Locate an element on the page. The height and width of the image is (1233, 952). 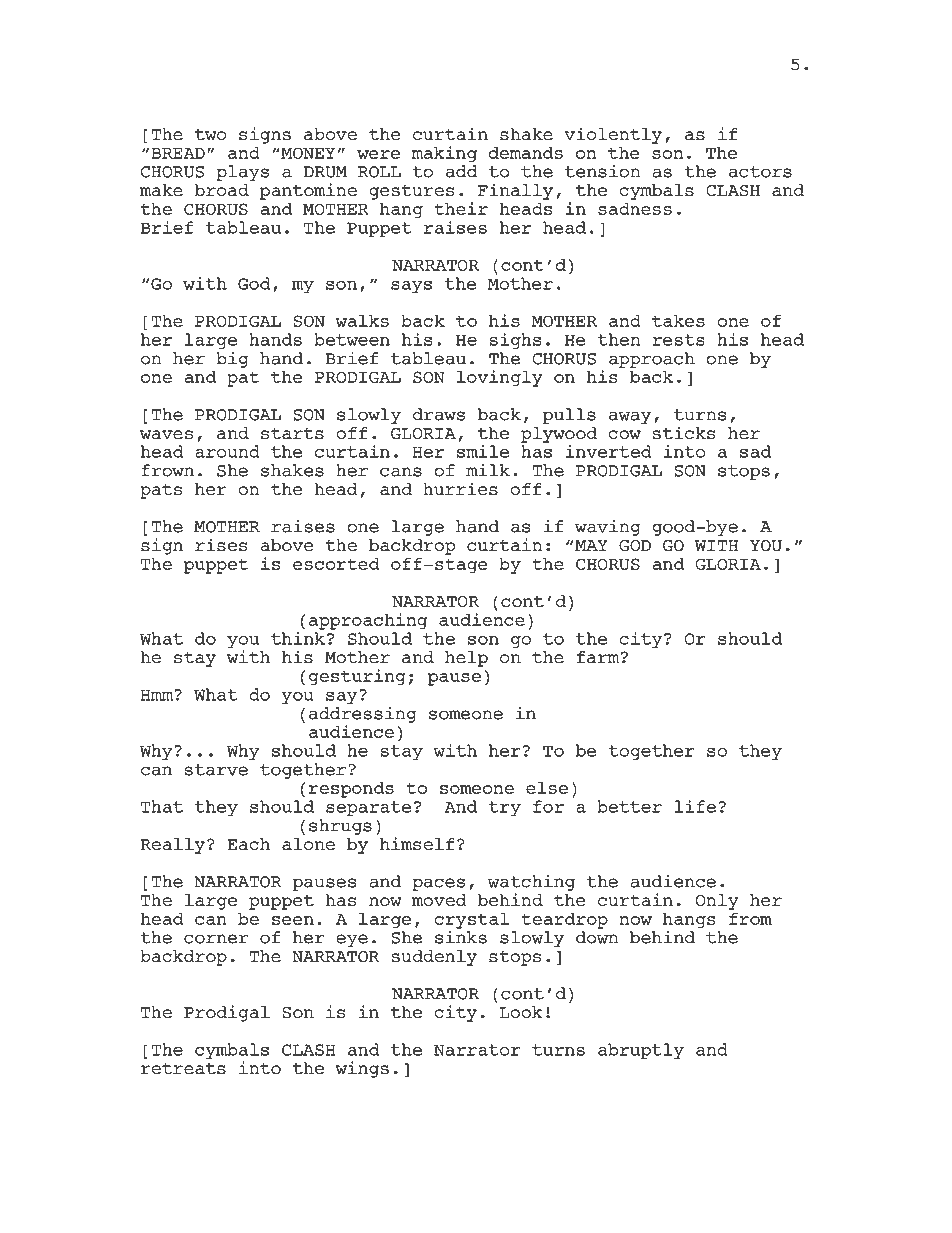
lovingly is located at coordinates (500, 378).
